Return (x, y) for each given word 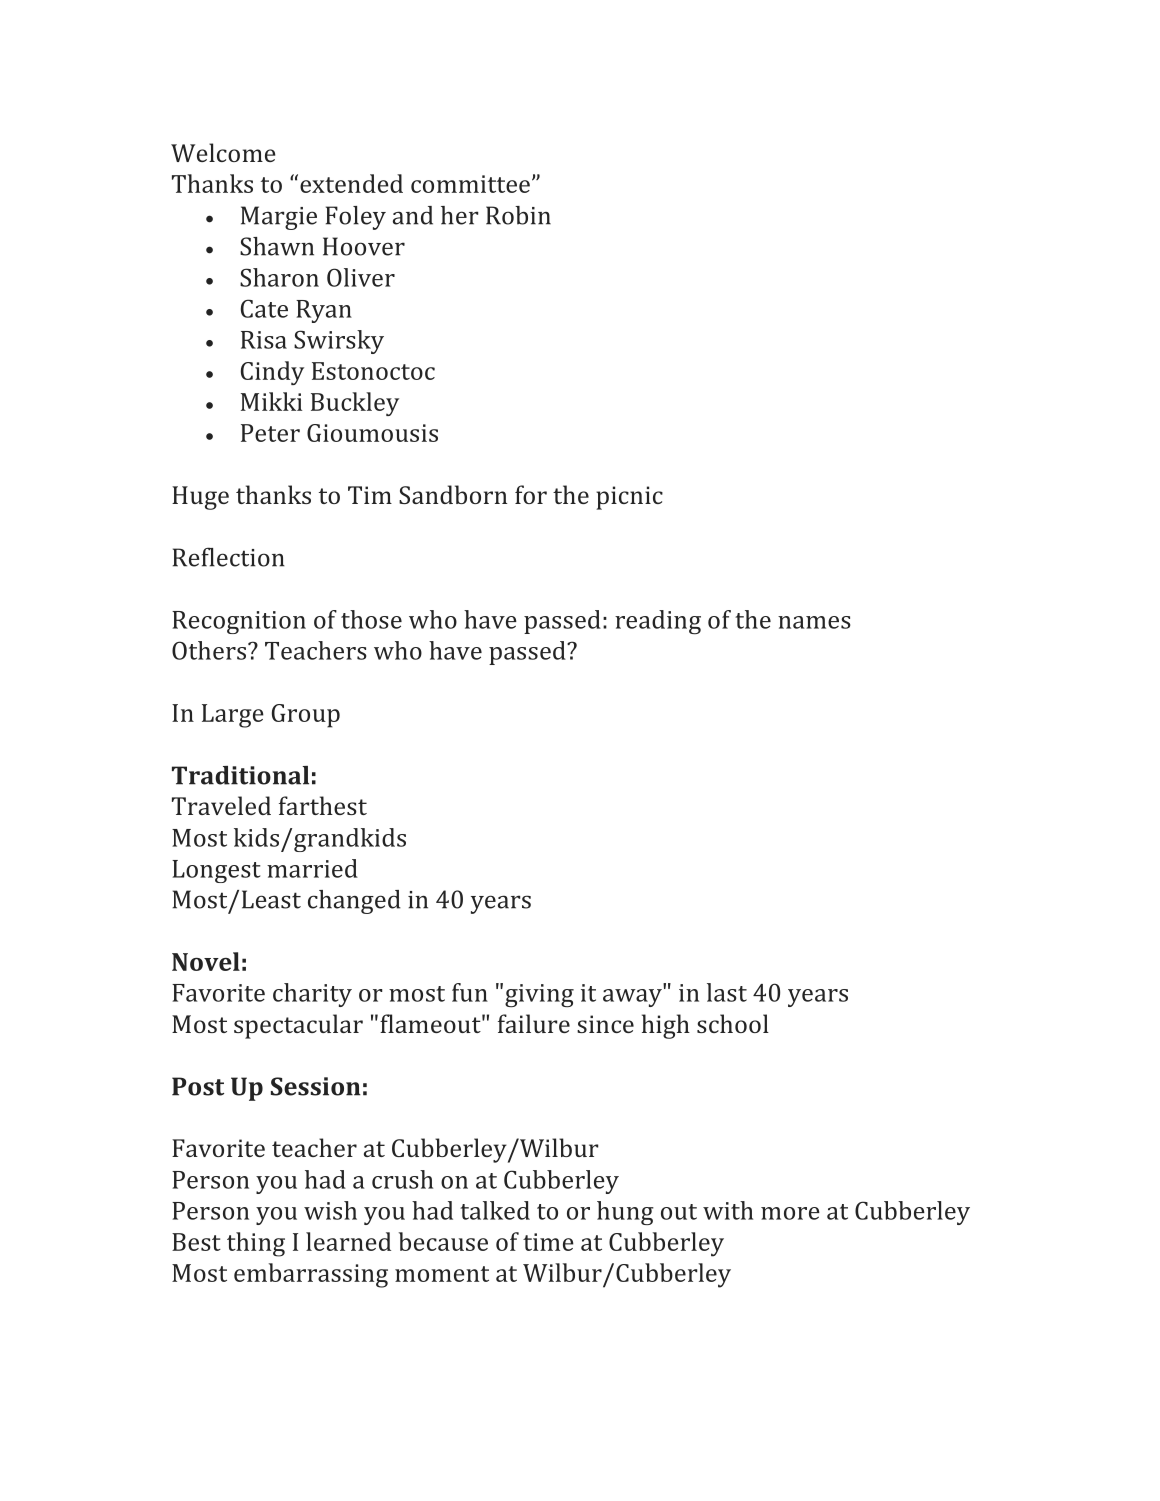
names (814, 622)
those (371, 619)
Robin (518, 215)
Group (306, 716)
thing (256, 1244)
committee (470, 184)
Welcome (223, 152)
